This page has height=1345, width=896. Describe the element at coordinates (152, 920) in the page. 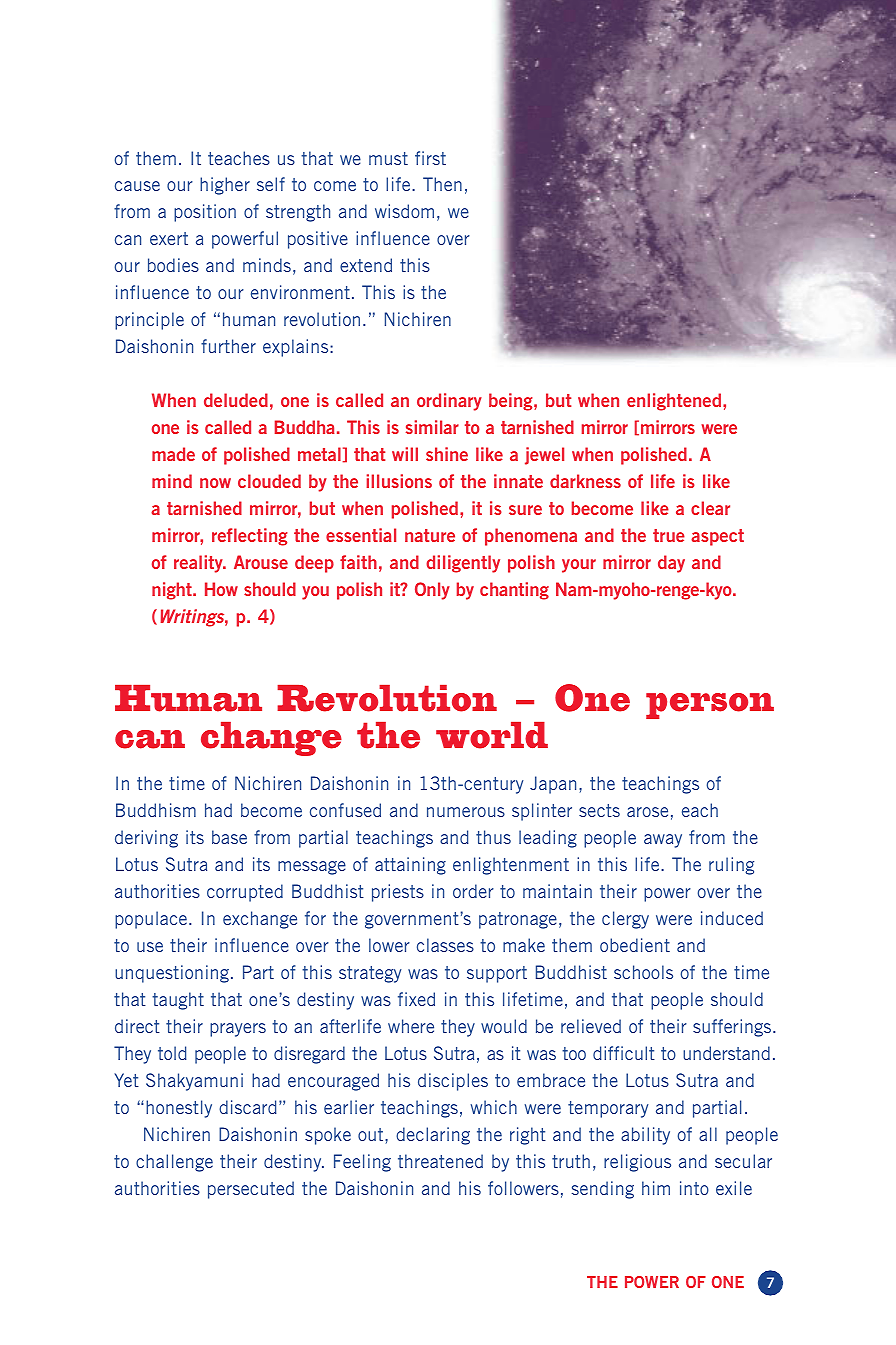

I see `populace` at that location.
